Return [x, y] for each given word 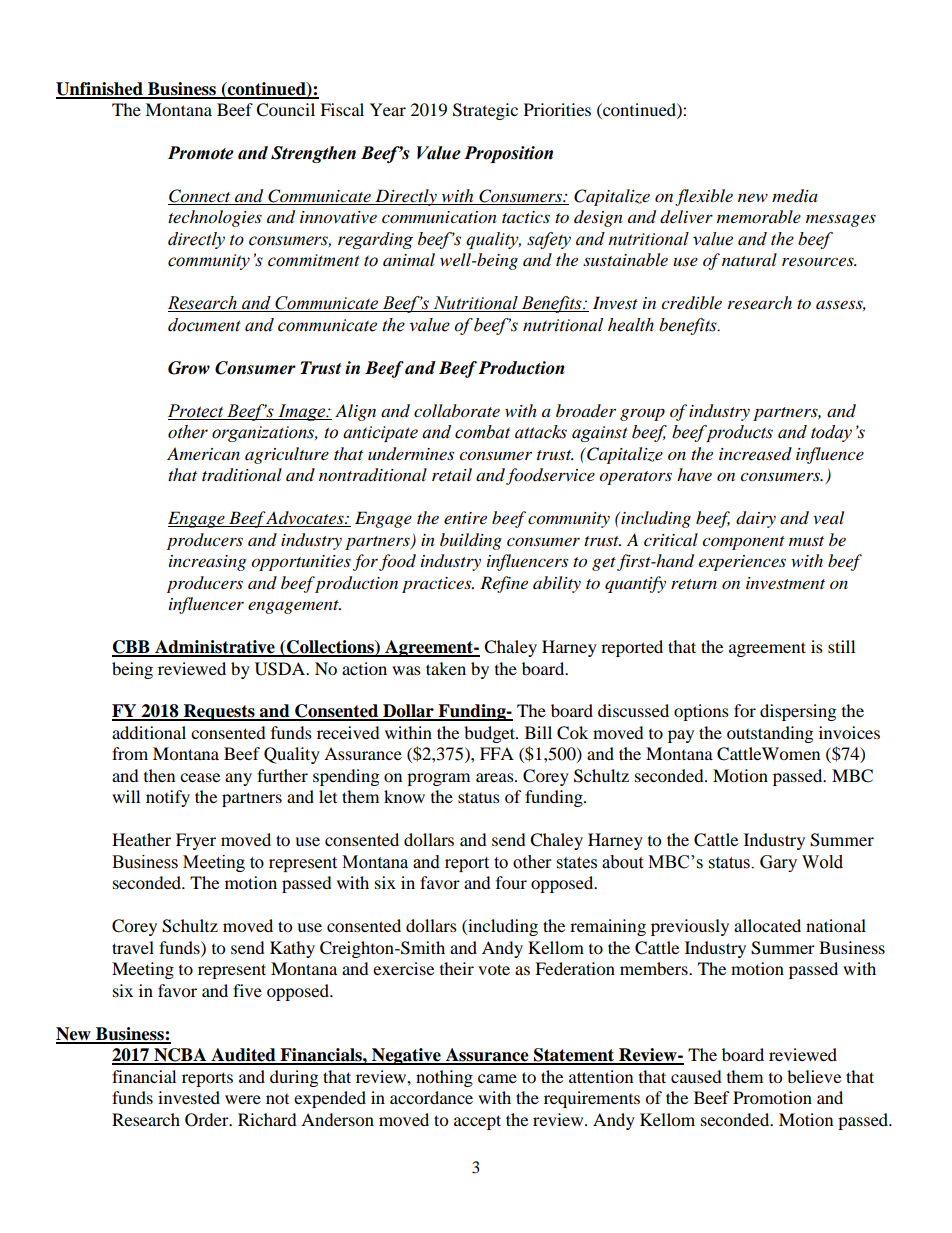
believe [814, 1076]
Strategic [485, 111]
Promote [201, 153]
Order [208, 1120]
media [795, 196]
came [497, 1078]
